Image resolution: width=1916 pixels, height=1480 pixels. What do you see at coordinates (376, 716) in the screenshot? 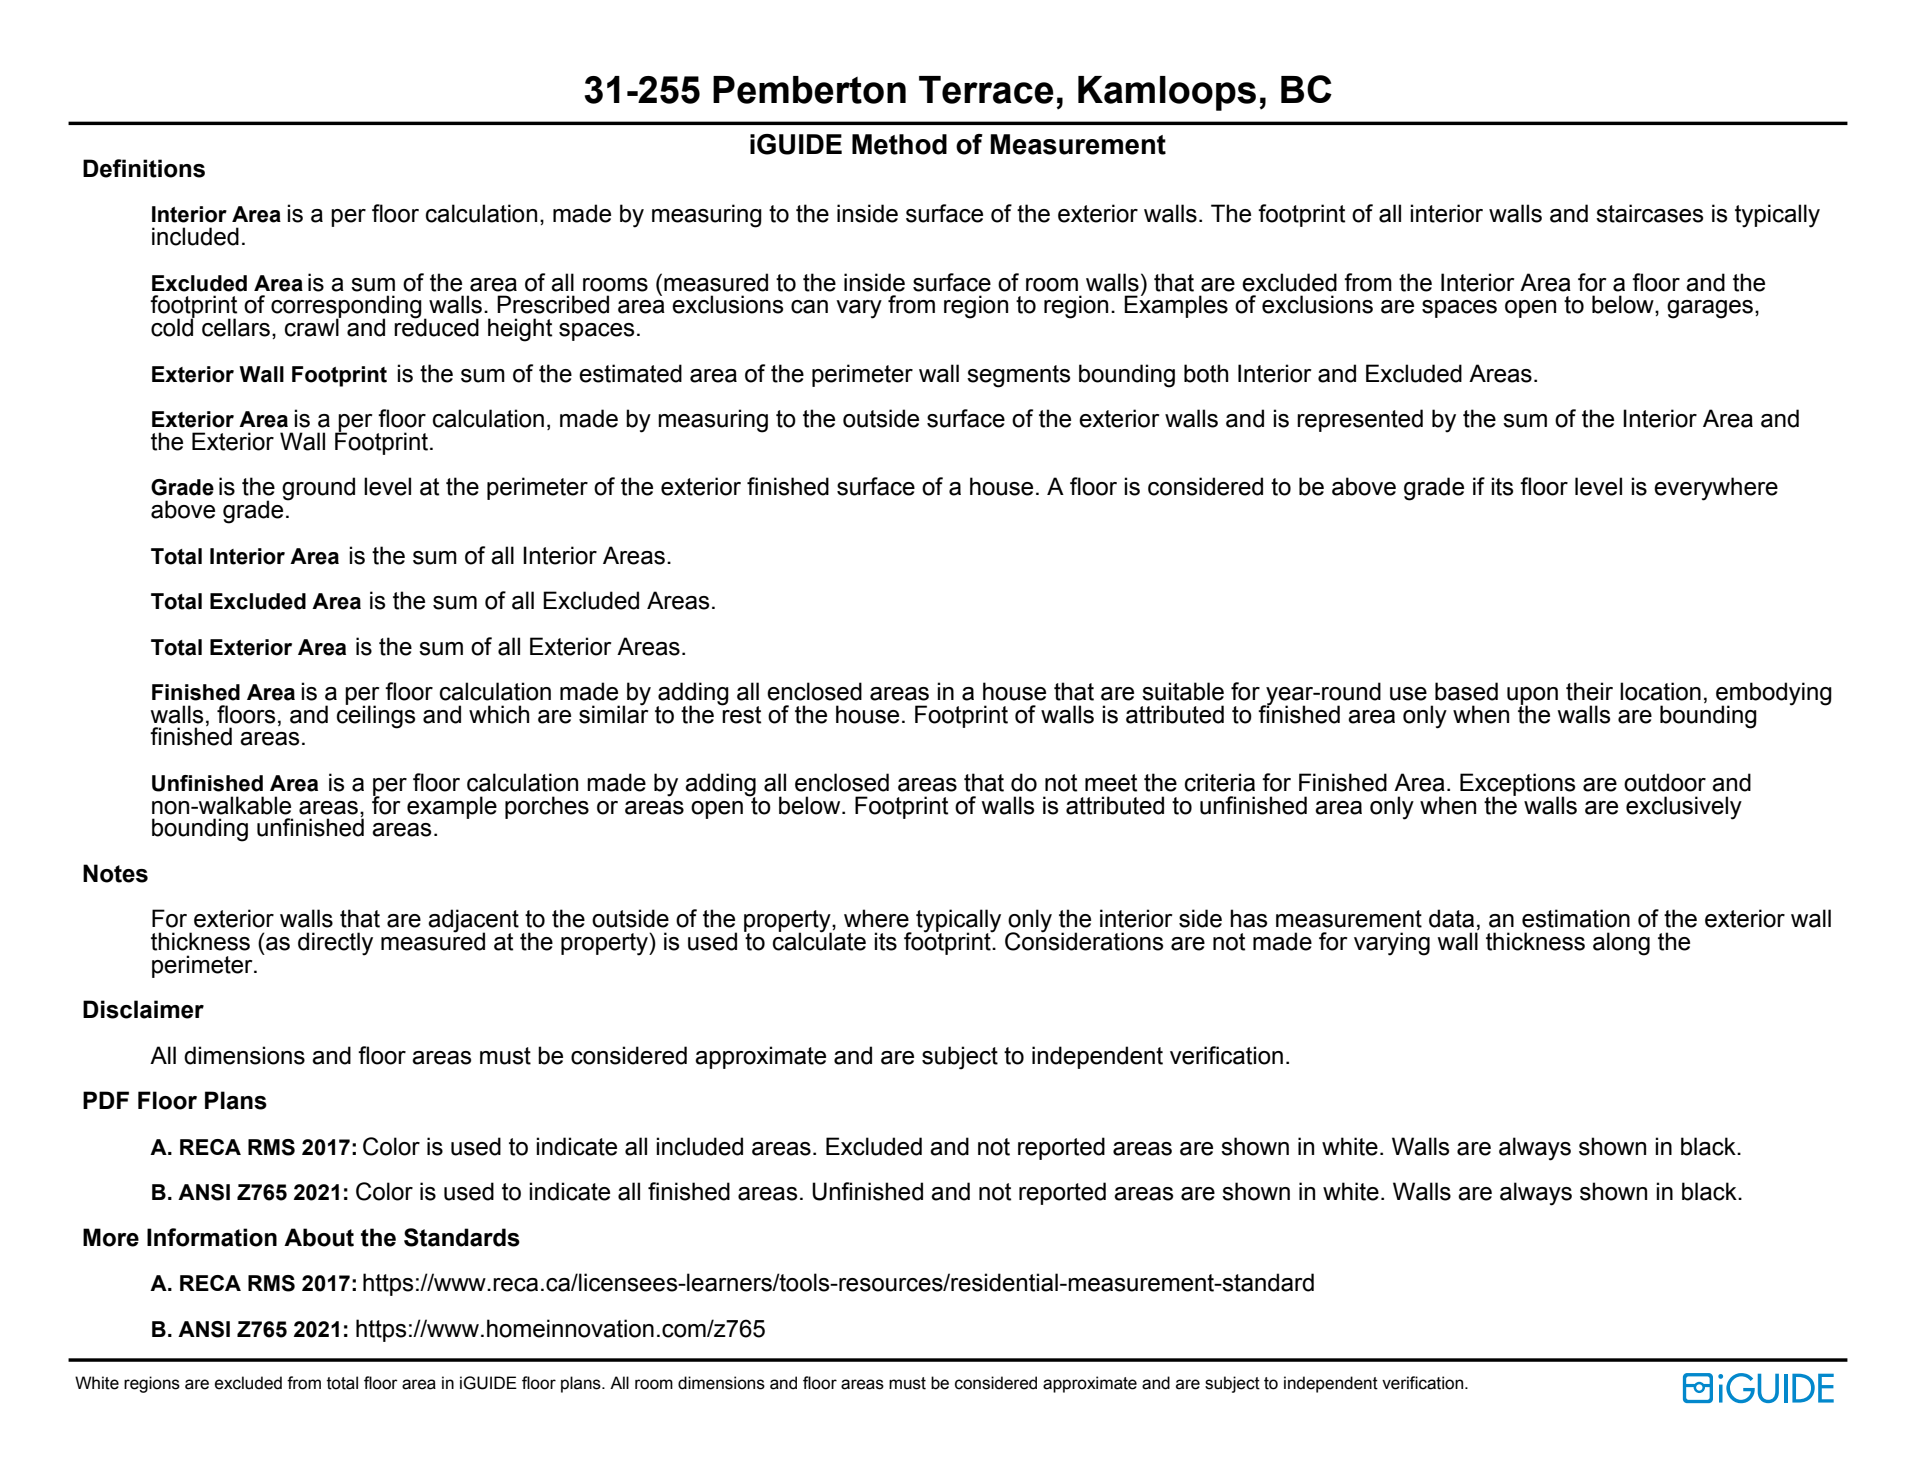
I see `ceilings` at bounding box center [376, 716].
